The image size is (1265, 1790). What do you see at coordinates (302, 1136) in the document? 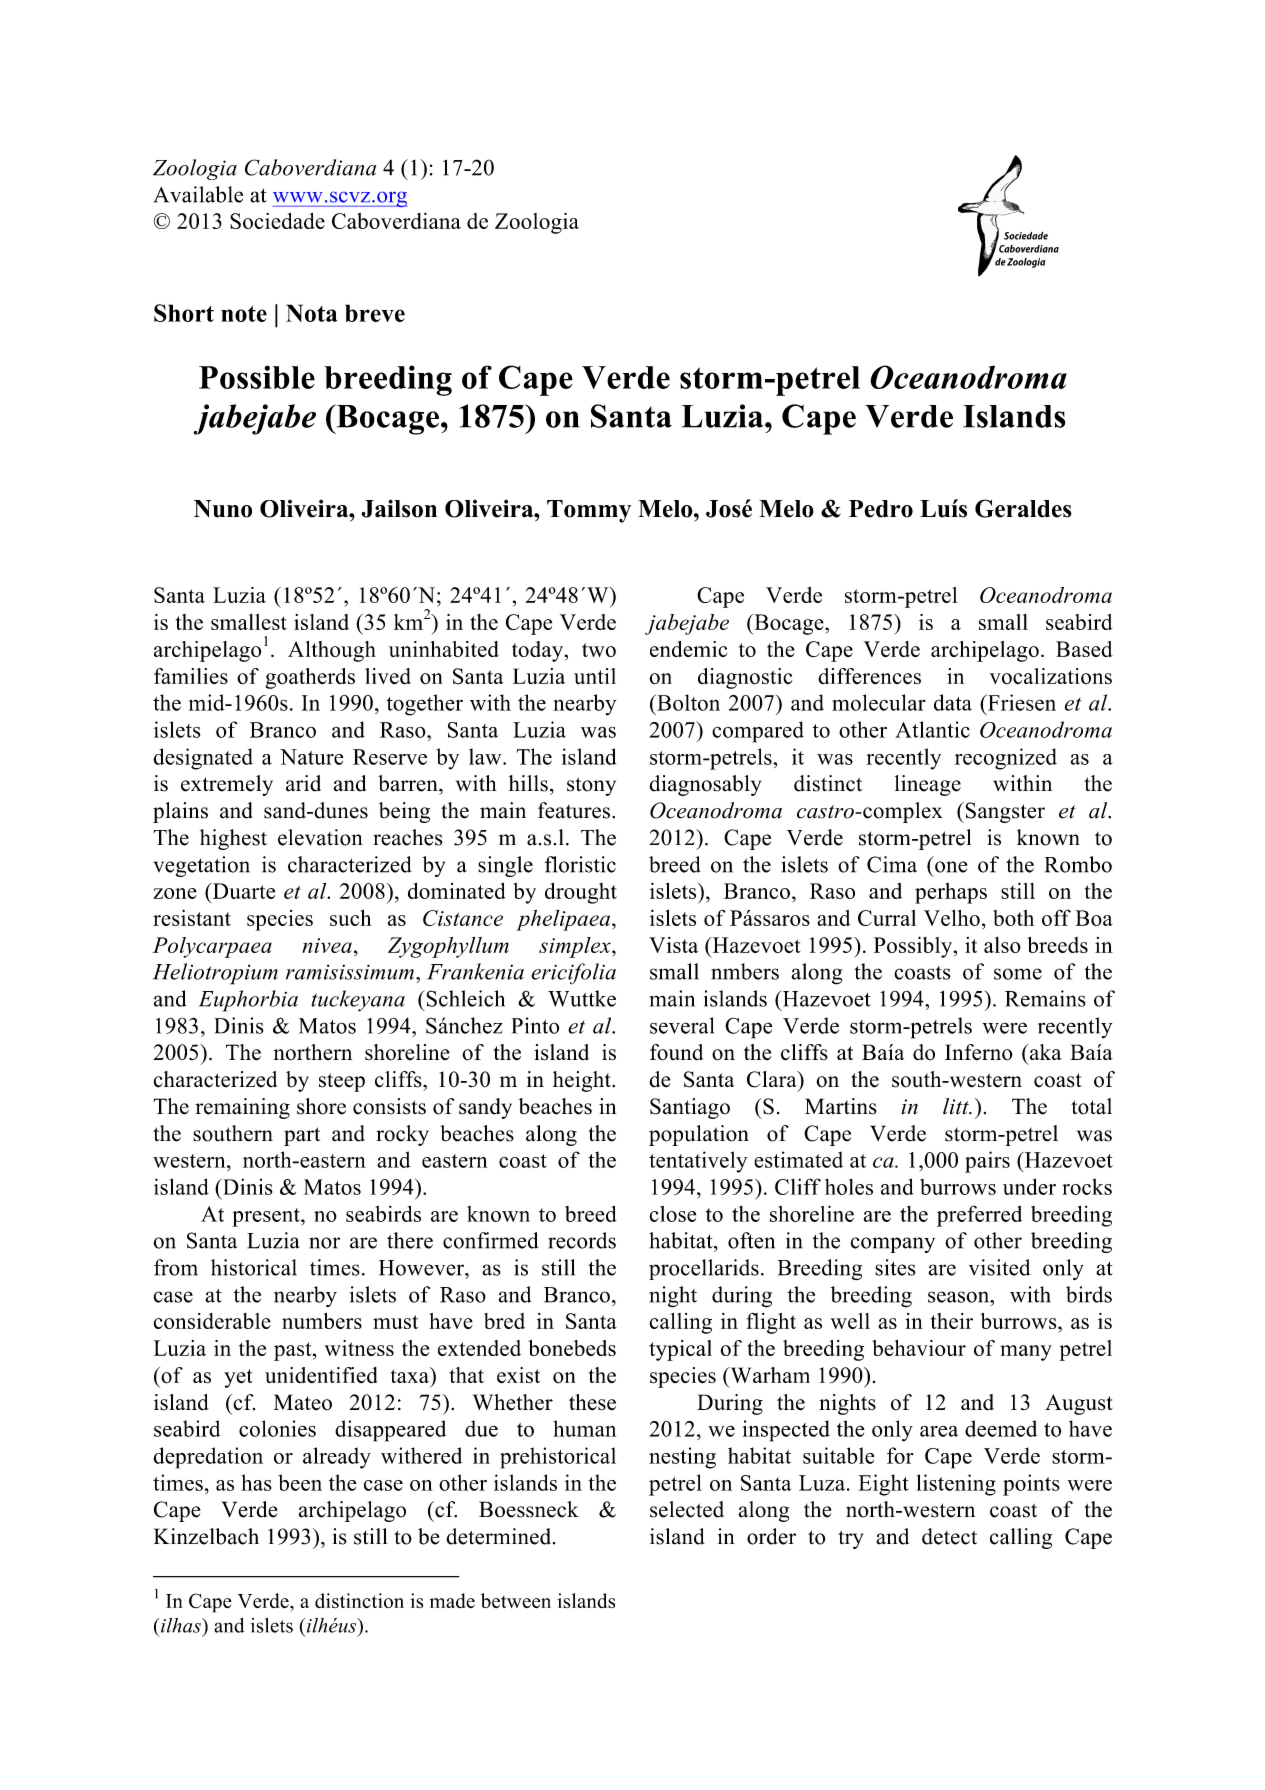
I see `part` at bounding box center [302, 1136].
